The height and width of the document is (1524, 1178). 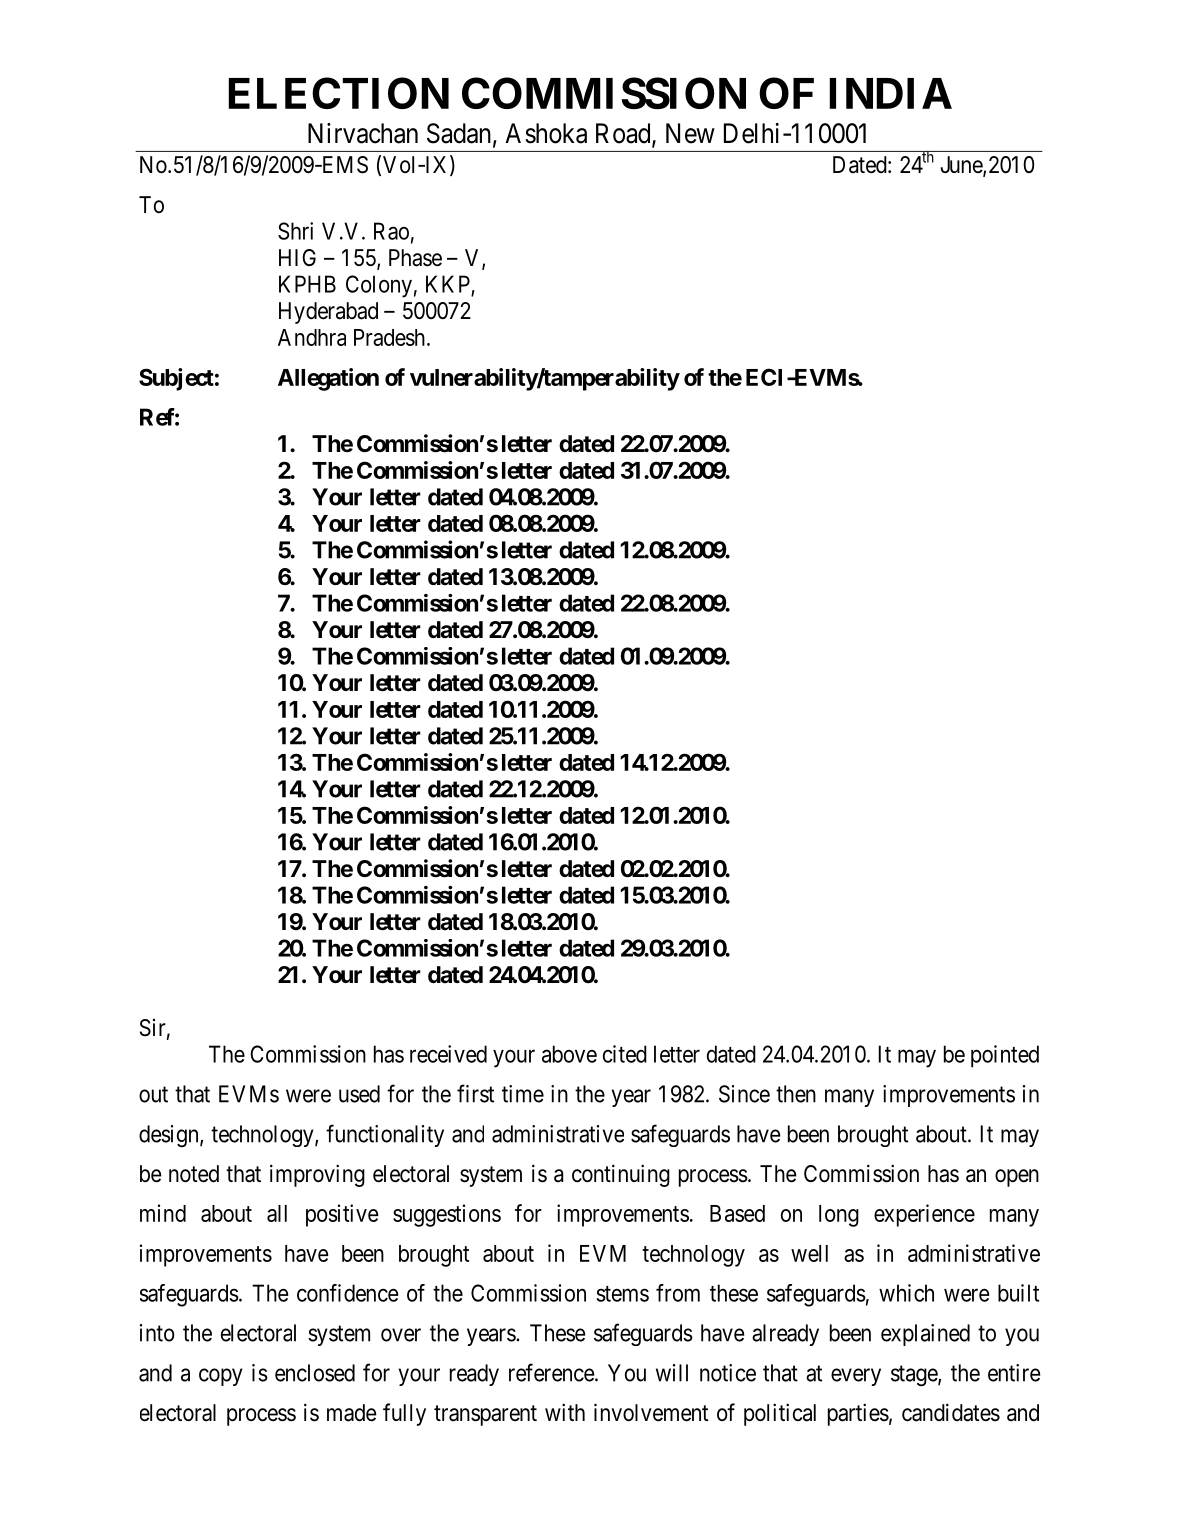 I want to click on copy, so click(x=220, y=1377).
